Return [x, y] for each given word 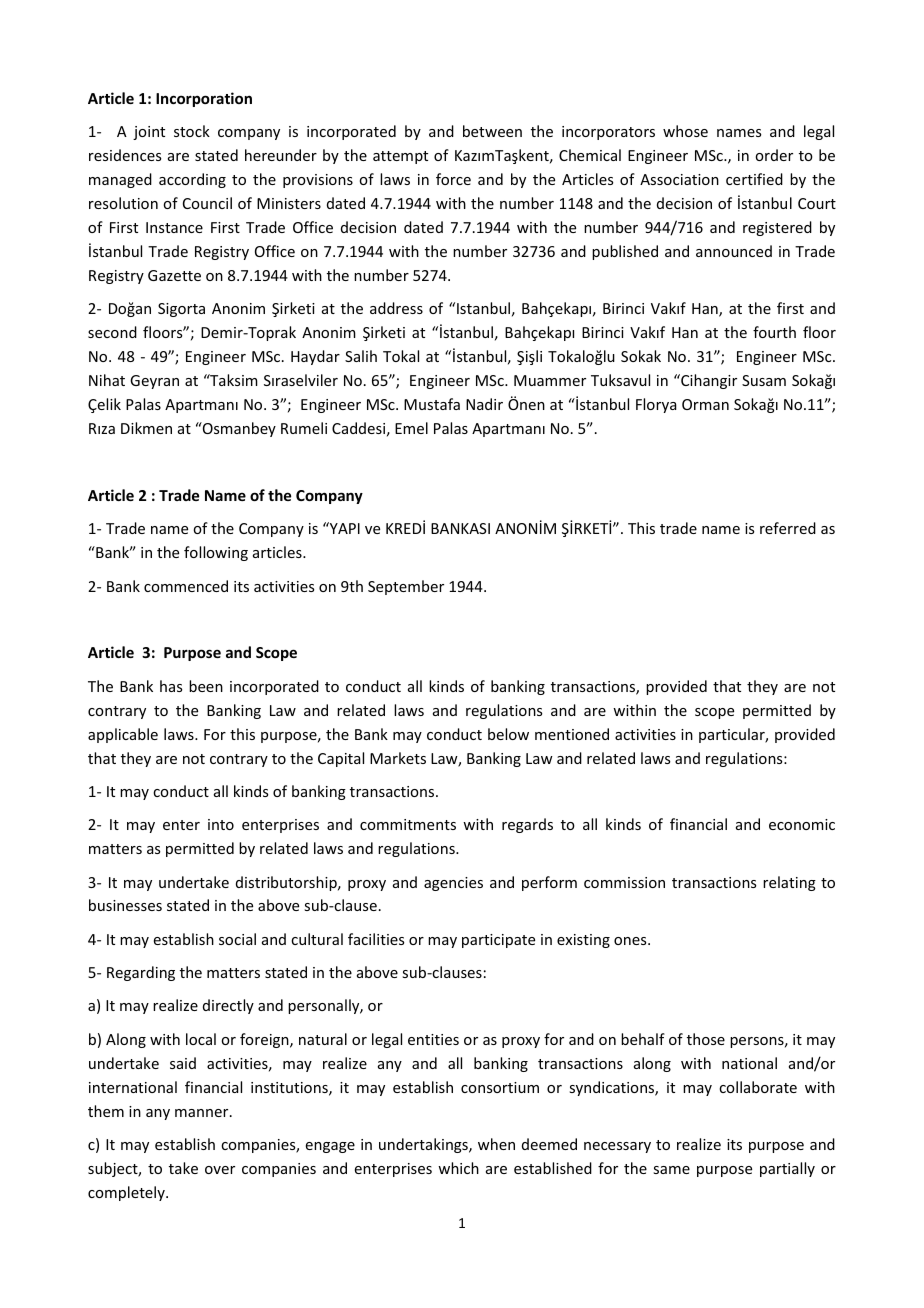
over [220, 1170]
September [406, 587]
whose [685, 131]
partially [787, 1169]
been [206, 686]
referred [788, 528]
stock [192, 131]
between [492, 131]
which [458, 1168]
